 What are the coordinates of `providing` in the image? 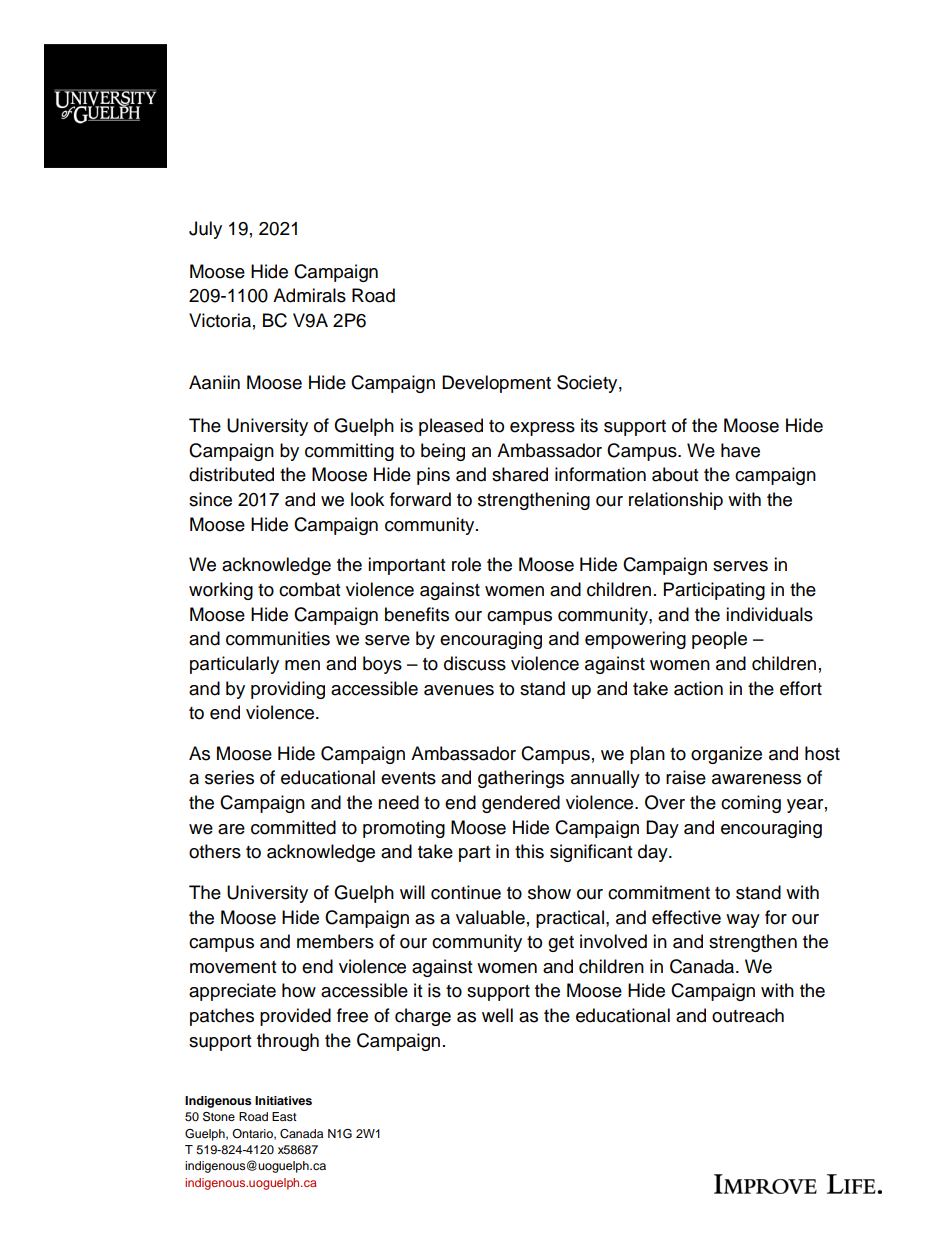 It's located at (288, 690).
